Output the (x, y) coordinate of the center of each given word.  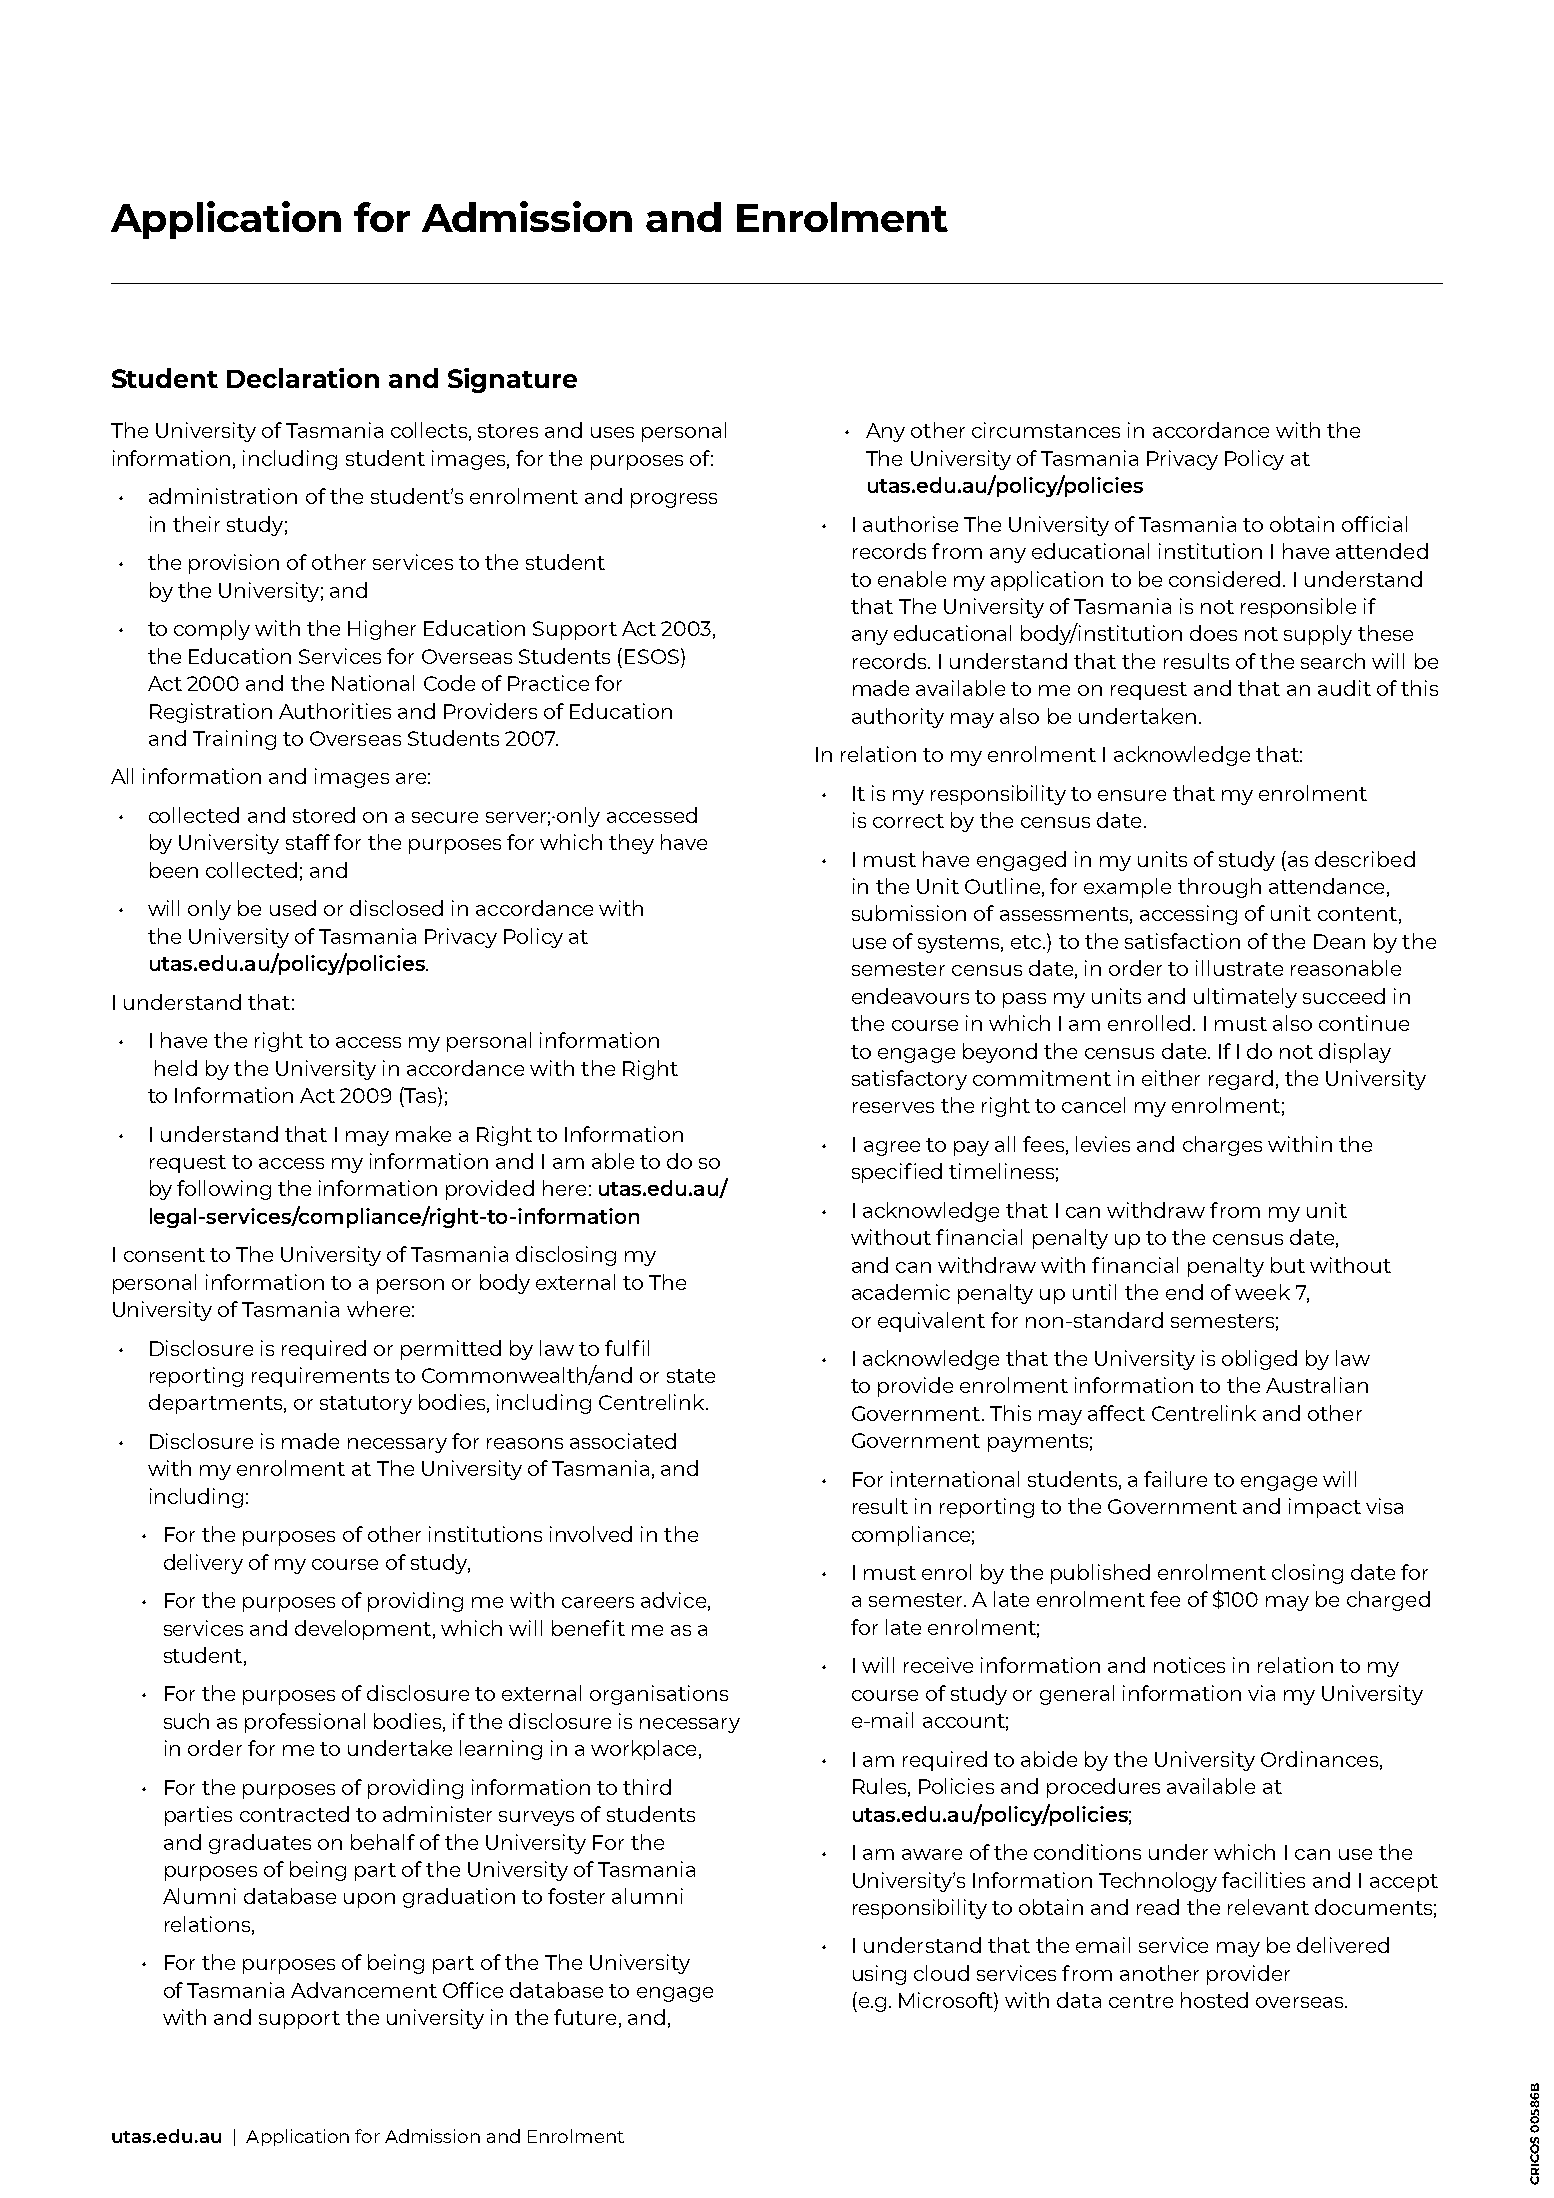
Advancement (364, 1990)
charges (1222, 1146)
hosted (1214, 2000)
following (224, 1190)
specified (897, 1173)
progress (674, 500)
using (879, 1975)
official (1374, 524)
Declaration (303, 378)
